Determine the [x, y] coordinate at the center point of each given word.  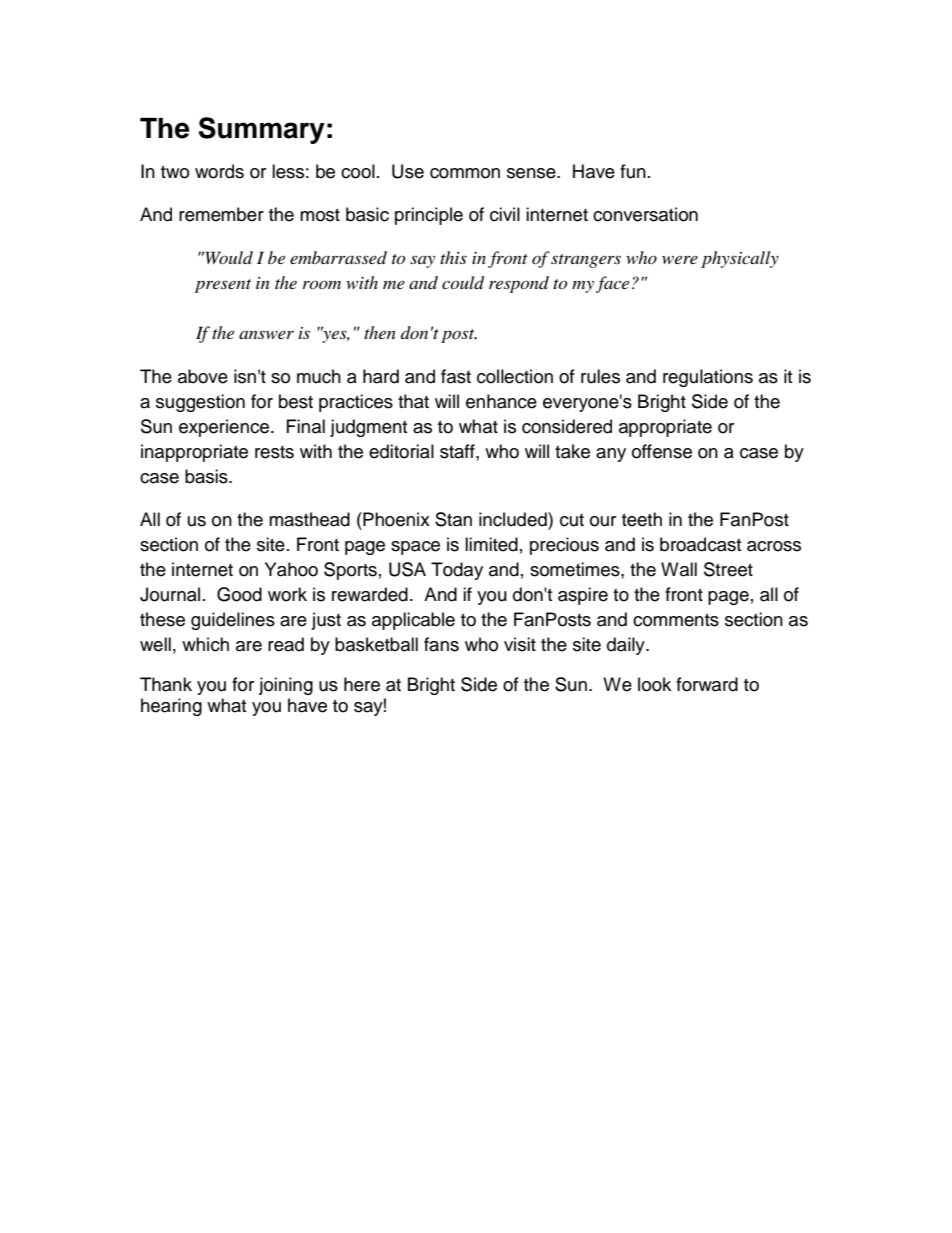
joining [286, 686]
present [223, 286]
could [463, 283]
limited [491, 544]
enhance [501, 401]
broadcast [700, 544]
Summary [261, 130]
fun [633, 171]
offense [662, 451]
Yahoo [291, 569]
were [680, 259]
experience [225, 428]
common [465, 173]
